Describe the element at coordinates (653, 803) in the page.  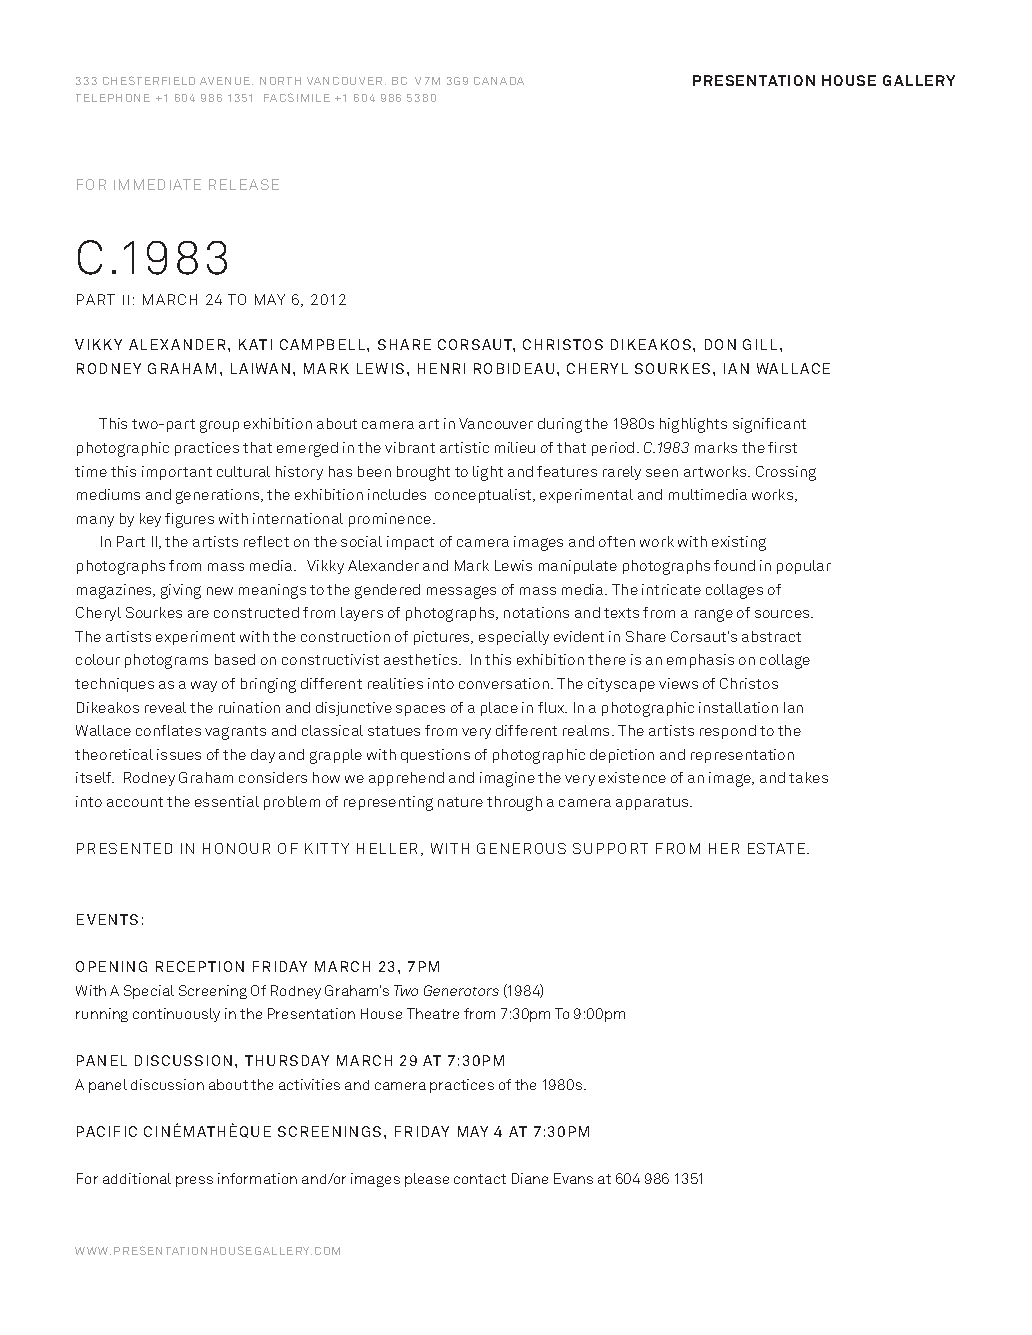
I see `apparatus` at that location.
